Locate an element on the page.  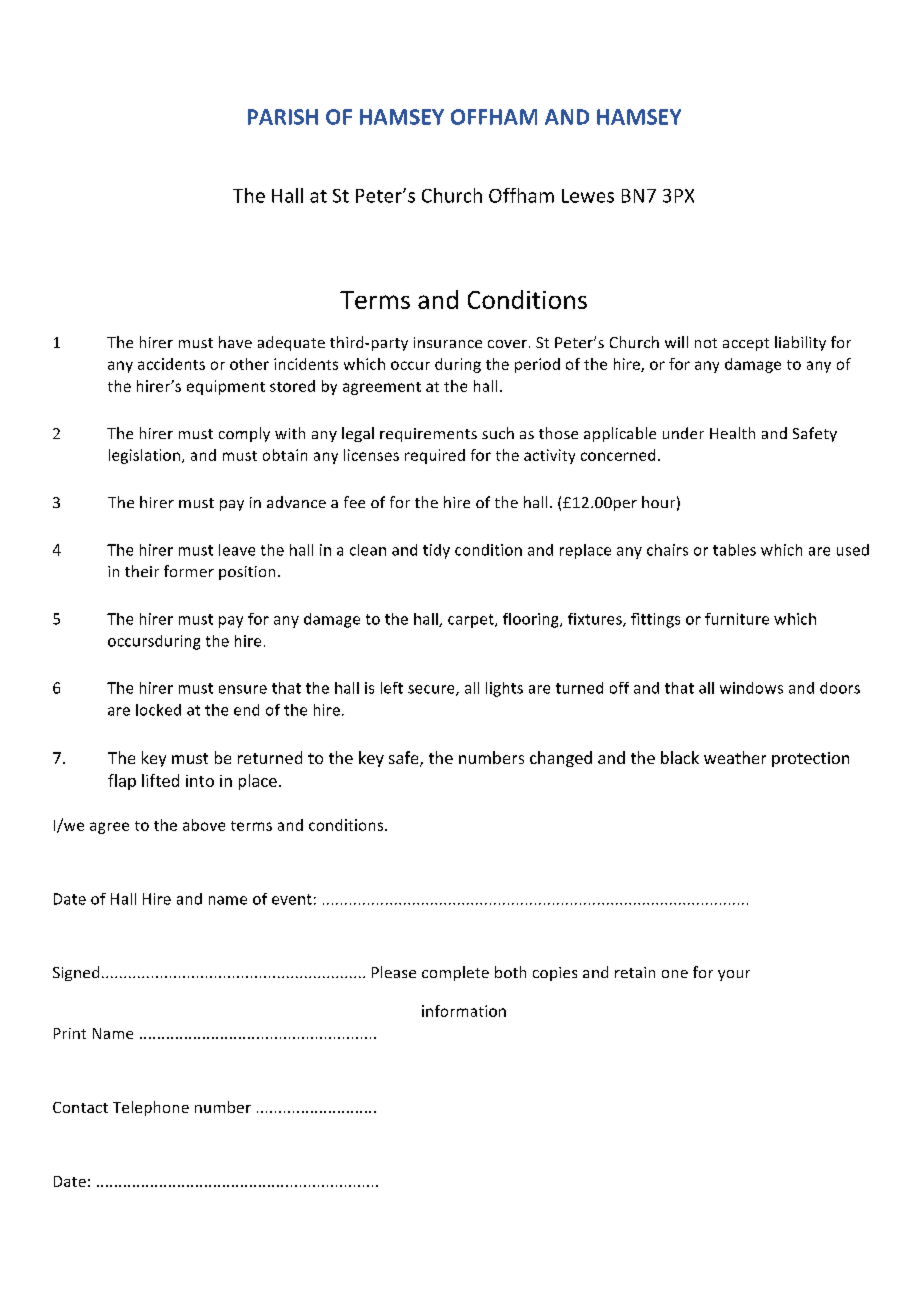
furniture is located at coordinates (737, 619).
